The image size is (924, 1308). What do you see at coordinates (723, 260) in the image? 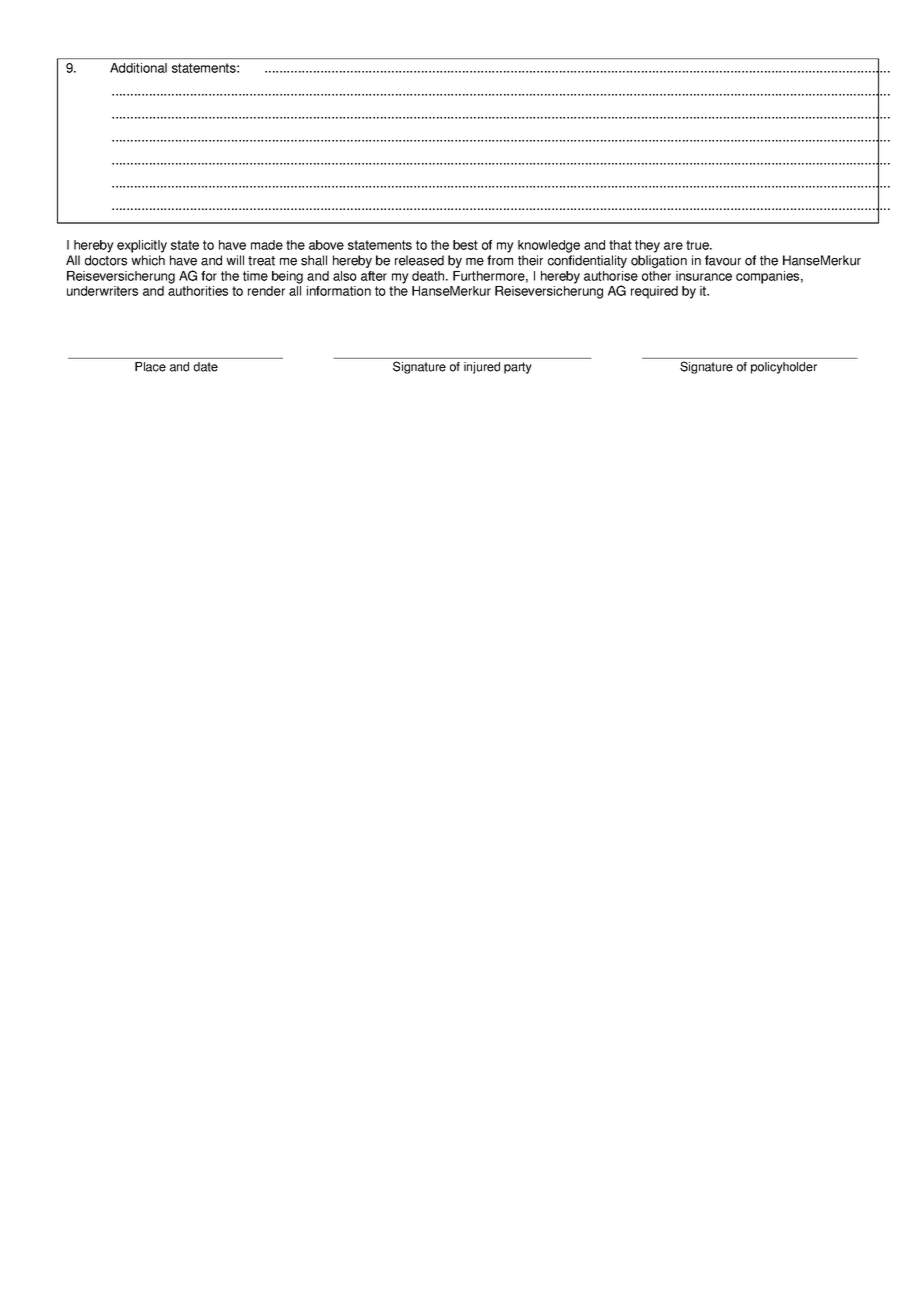
I see `favour` at bounding box center [723, 260].
